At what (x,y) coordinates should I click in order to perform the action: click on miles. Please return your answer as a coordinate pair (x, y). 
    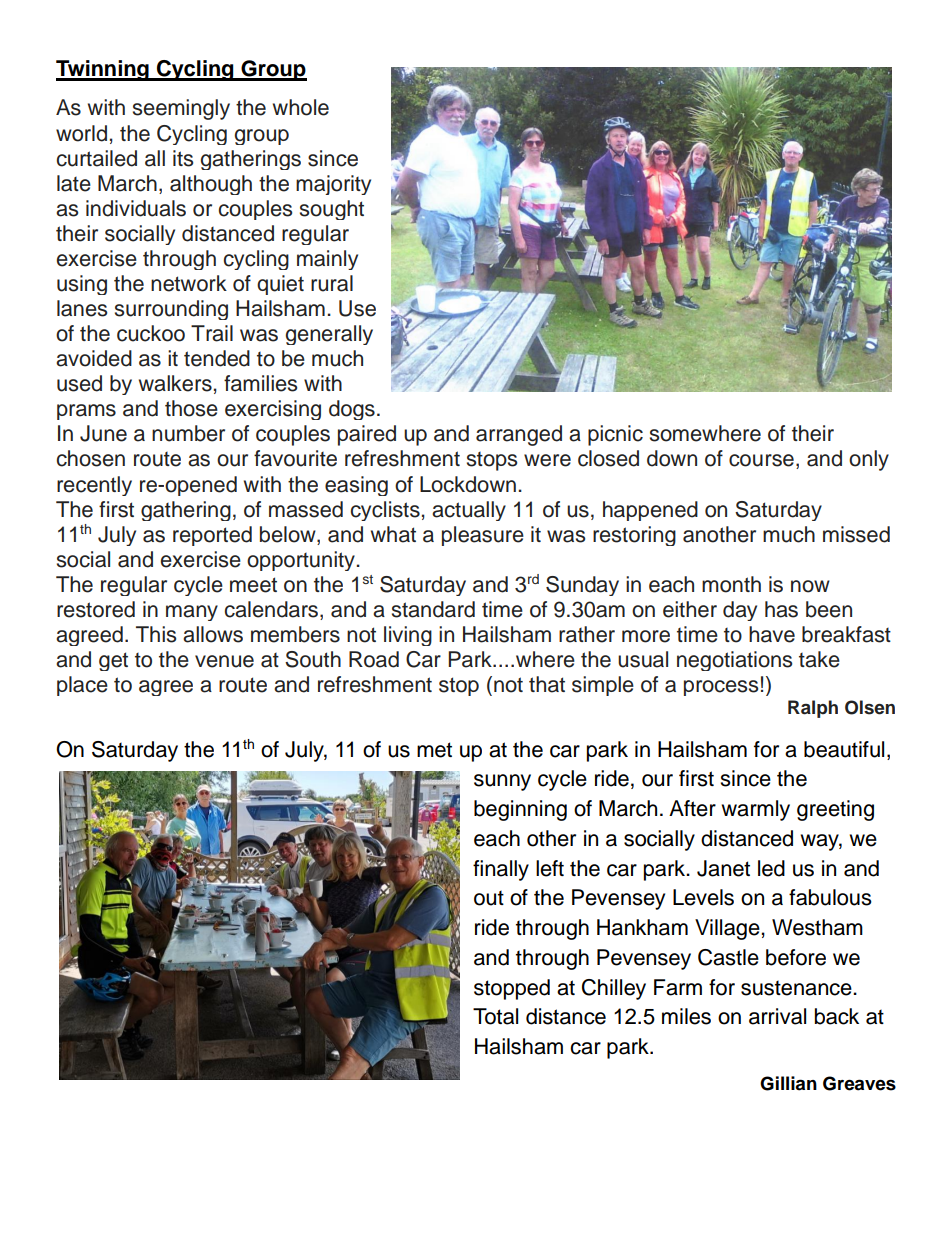
    Looking at the image, I should click on (686, 1016).
